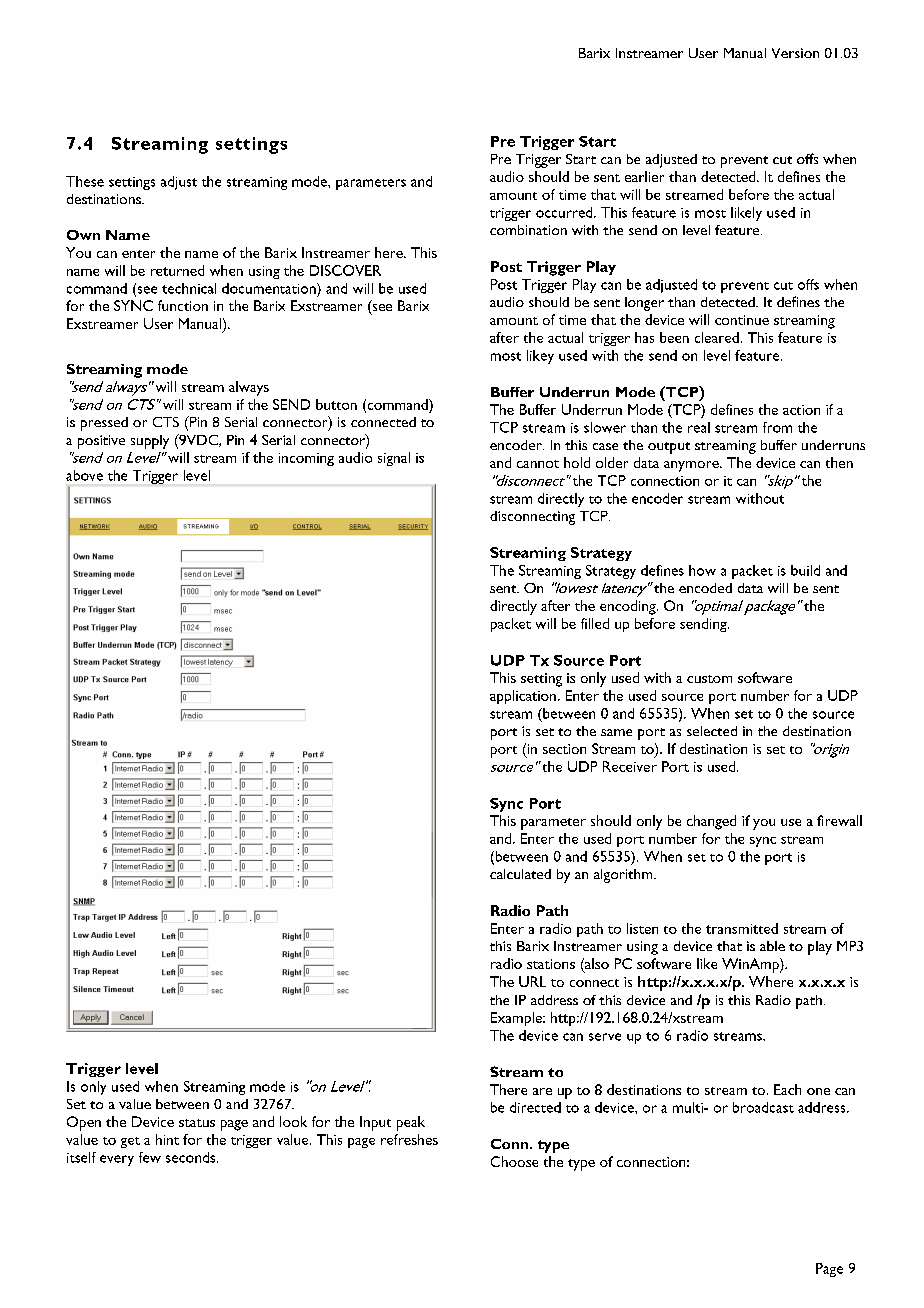 The width and height of the screenshot is (924, 1308). Describe the element at coordinates (595, 623) in the screenshot. I see `filled` at that location.
